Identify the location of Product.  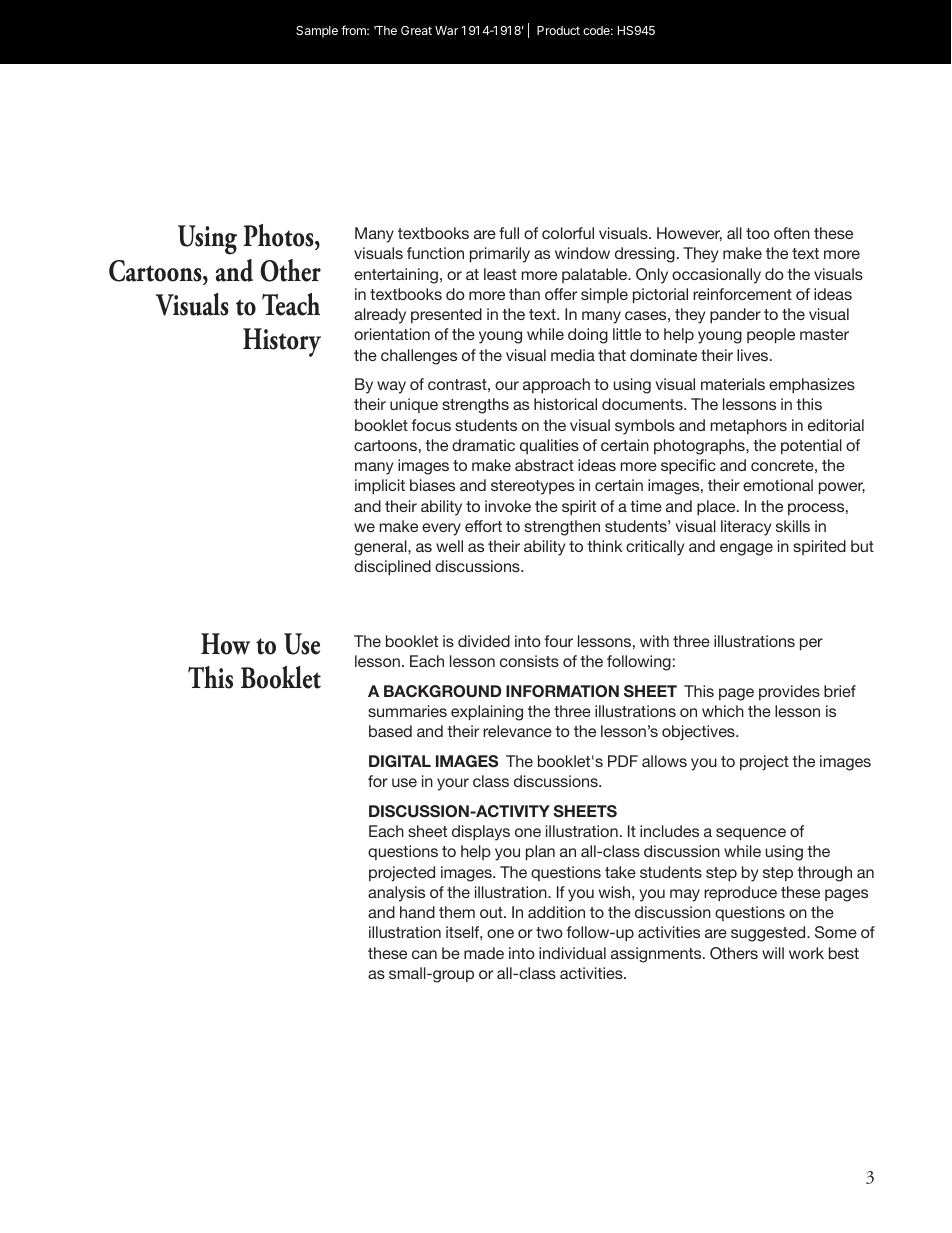
(558, 30).
